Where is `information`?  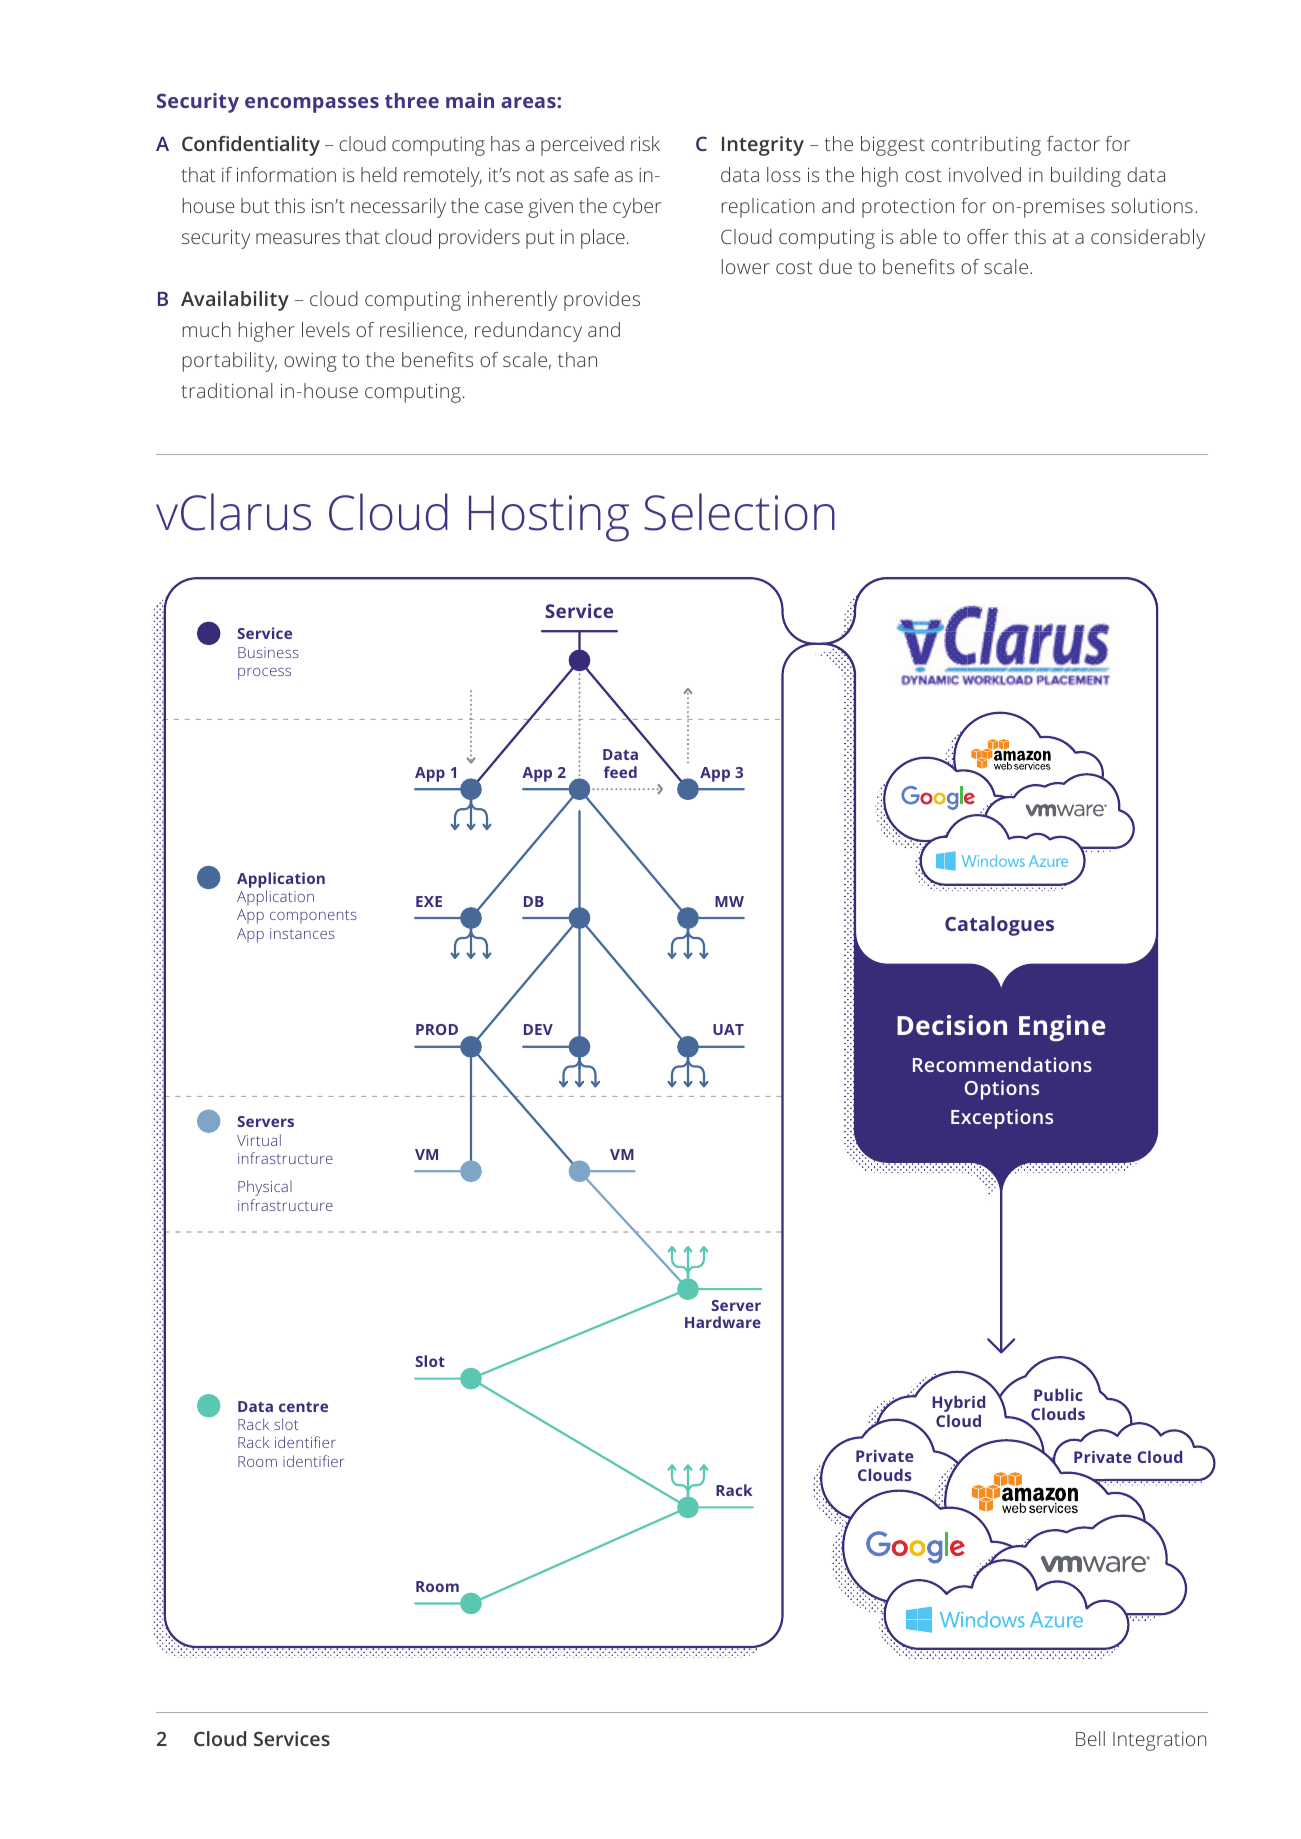 information is located at coordinates (286, 174).
